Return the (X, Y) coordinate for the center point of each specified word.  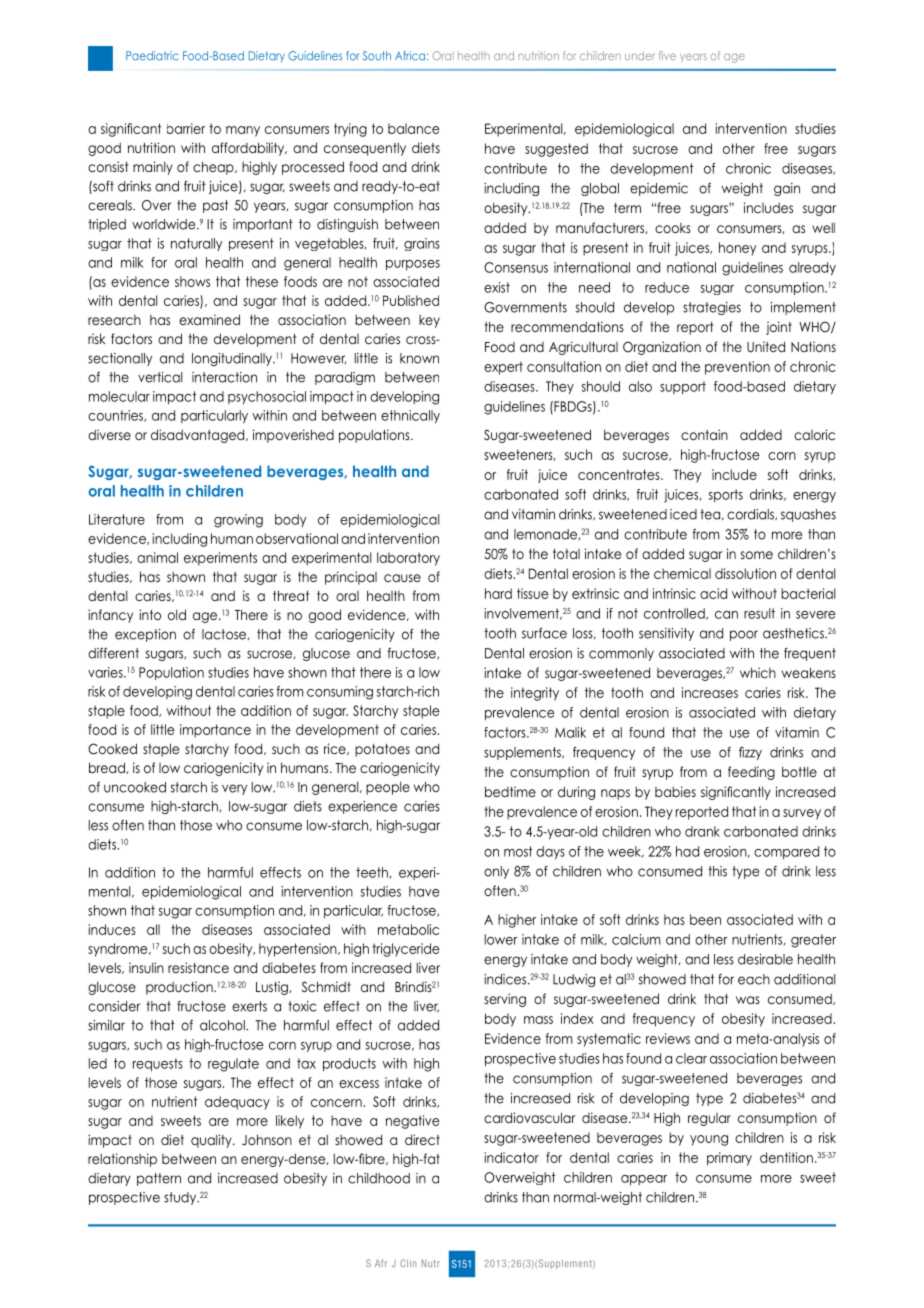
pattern (159, 1179)
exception (145, 635)
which (758, 672)
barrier (186, 128)
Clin (408, 1263)
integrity (535, 694)
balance (414, 128)
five (667, 55)
